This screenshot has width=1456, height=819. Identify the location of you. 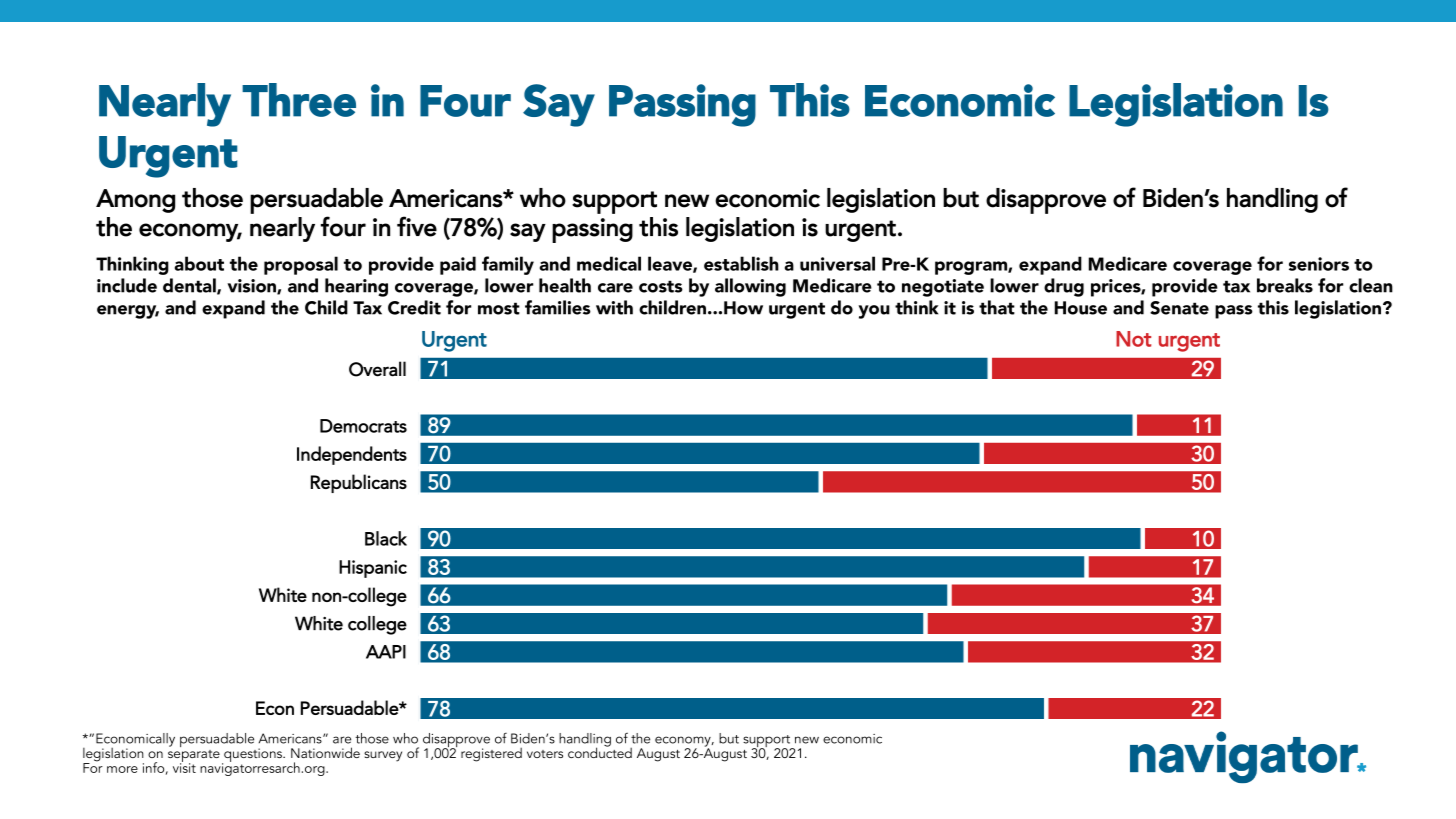
(874, 312).
